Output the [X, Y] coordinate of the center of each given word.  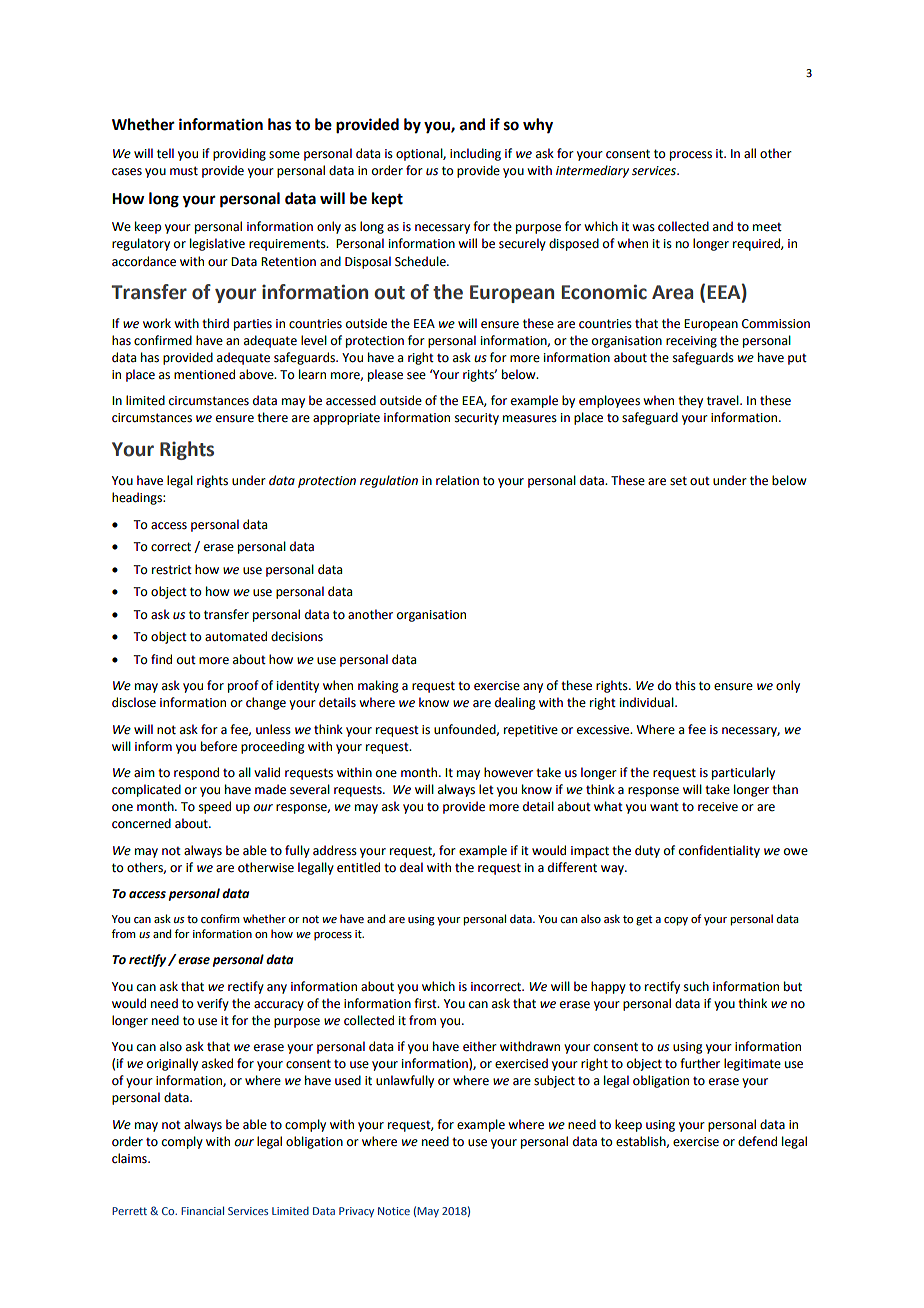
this [685, 685]
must [184, 171]
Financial [202, 1210]
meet [767, 227]
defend [757, 1141]
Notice [394, 1211]
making [378, 686]
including [475, 154]
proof [243, 686]
